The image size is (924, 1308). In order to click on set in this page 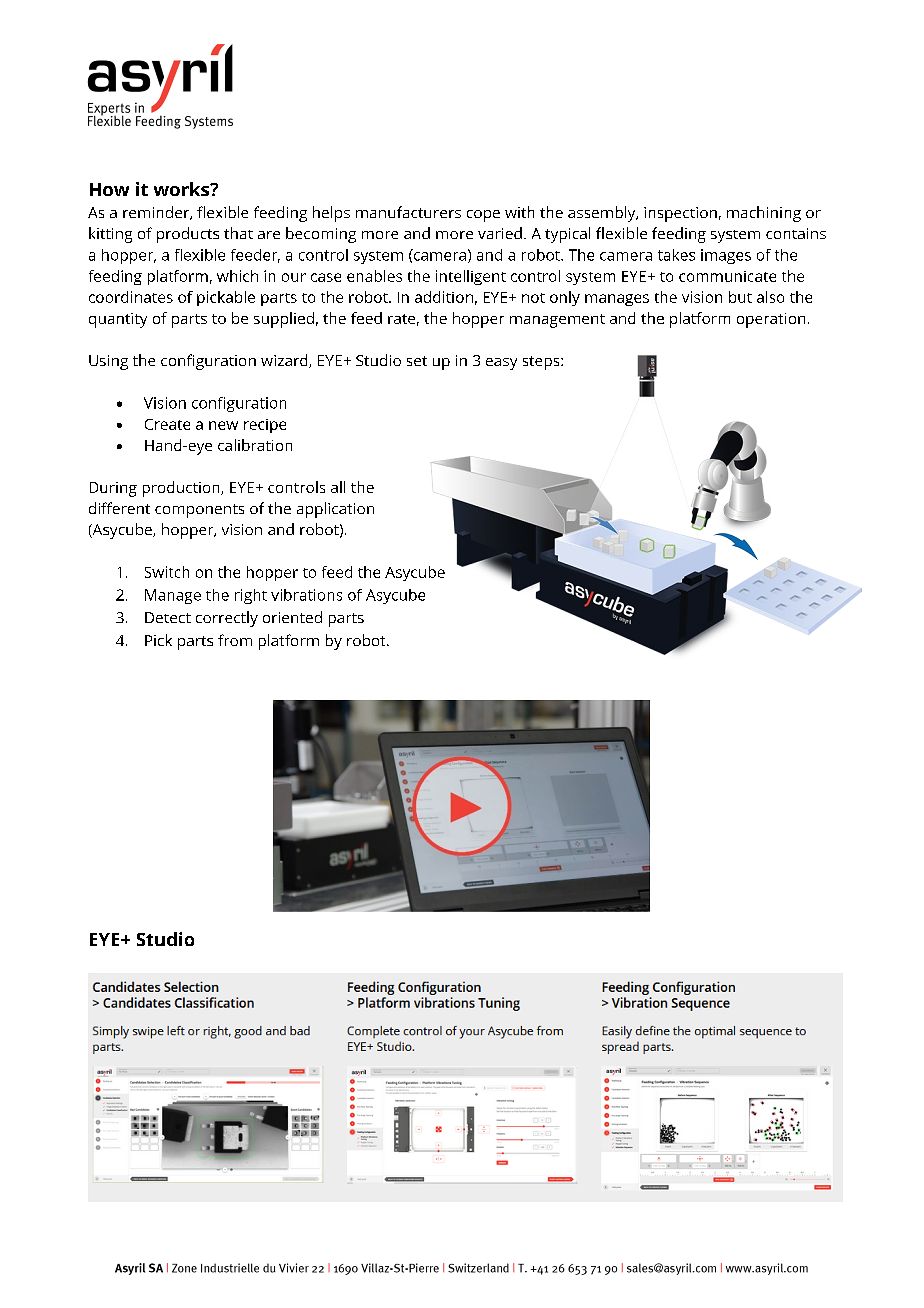, I will do `click(417, 361)`.
